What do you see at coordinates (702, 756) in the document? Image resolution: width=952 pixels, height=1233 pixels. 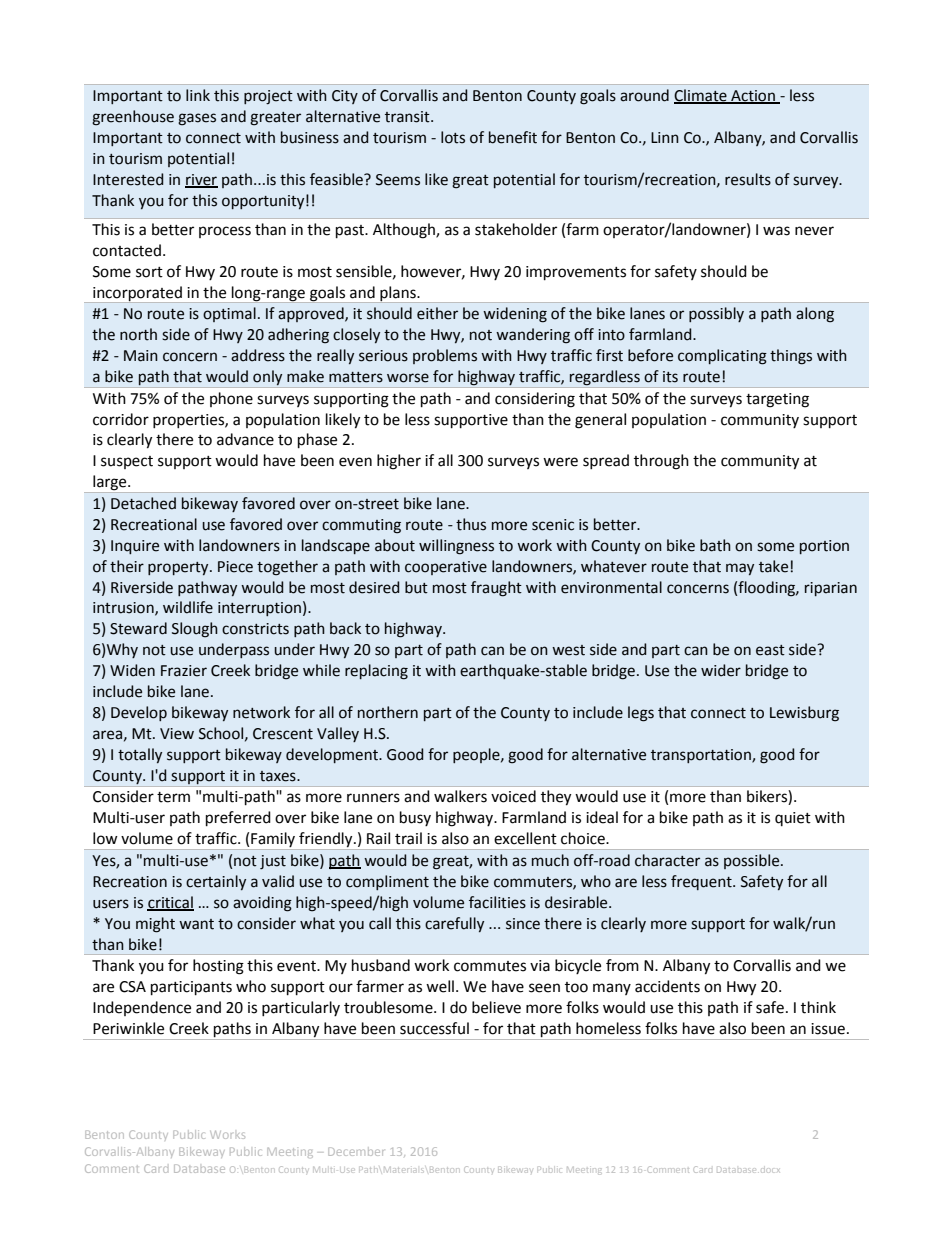 I see `transportation` at bounding box center [702, 756].
